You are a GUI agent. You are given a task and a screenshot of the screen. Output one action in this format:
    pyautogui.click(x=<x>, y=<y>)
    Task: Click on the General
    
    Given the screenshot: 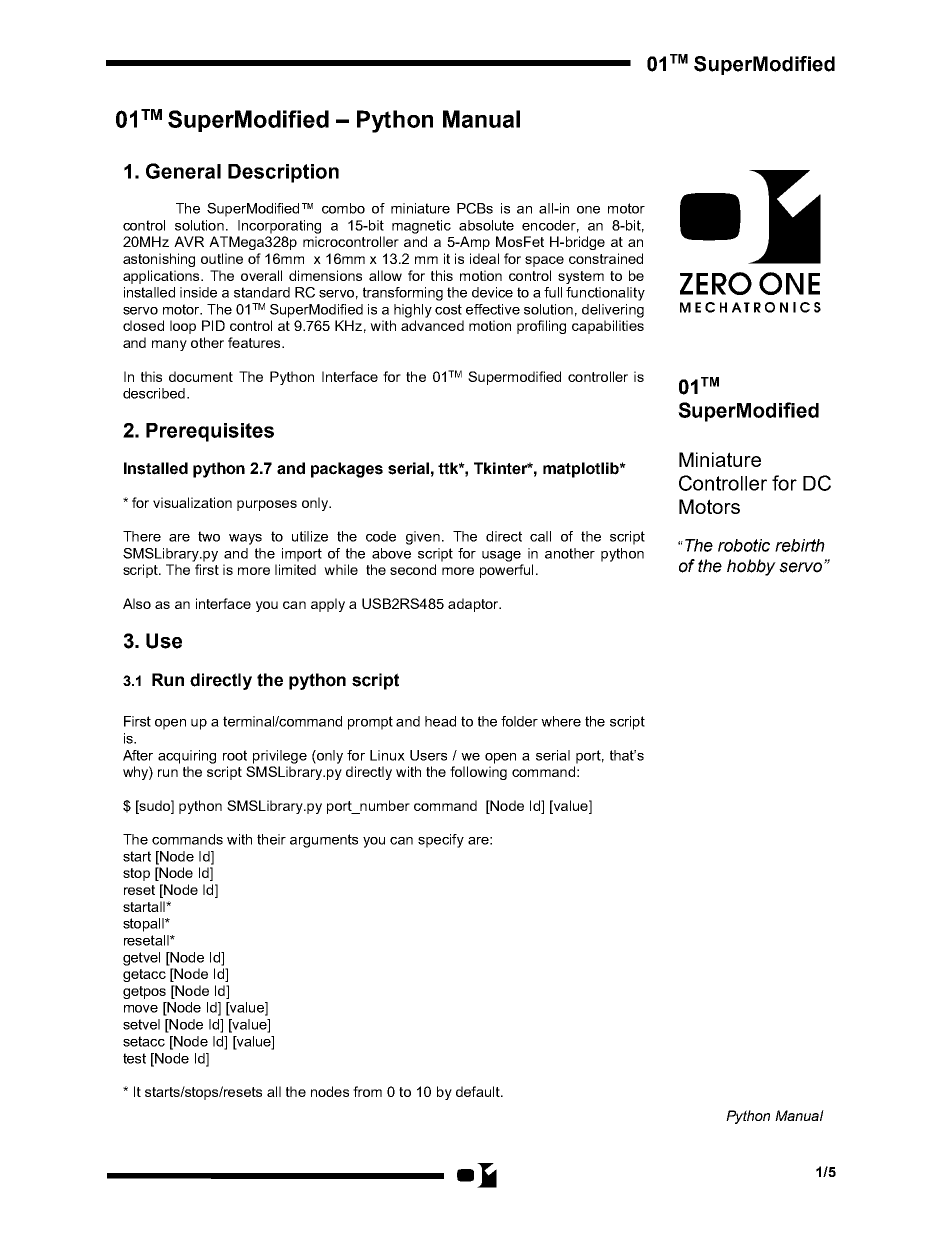 What is the action you would take?
    pyautogui.click(x=183, y=171)
